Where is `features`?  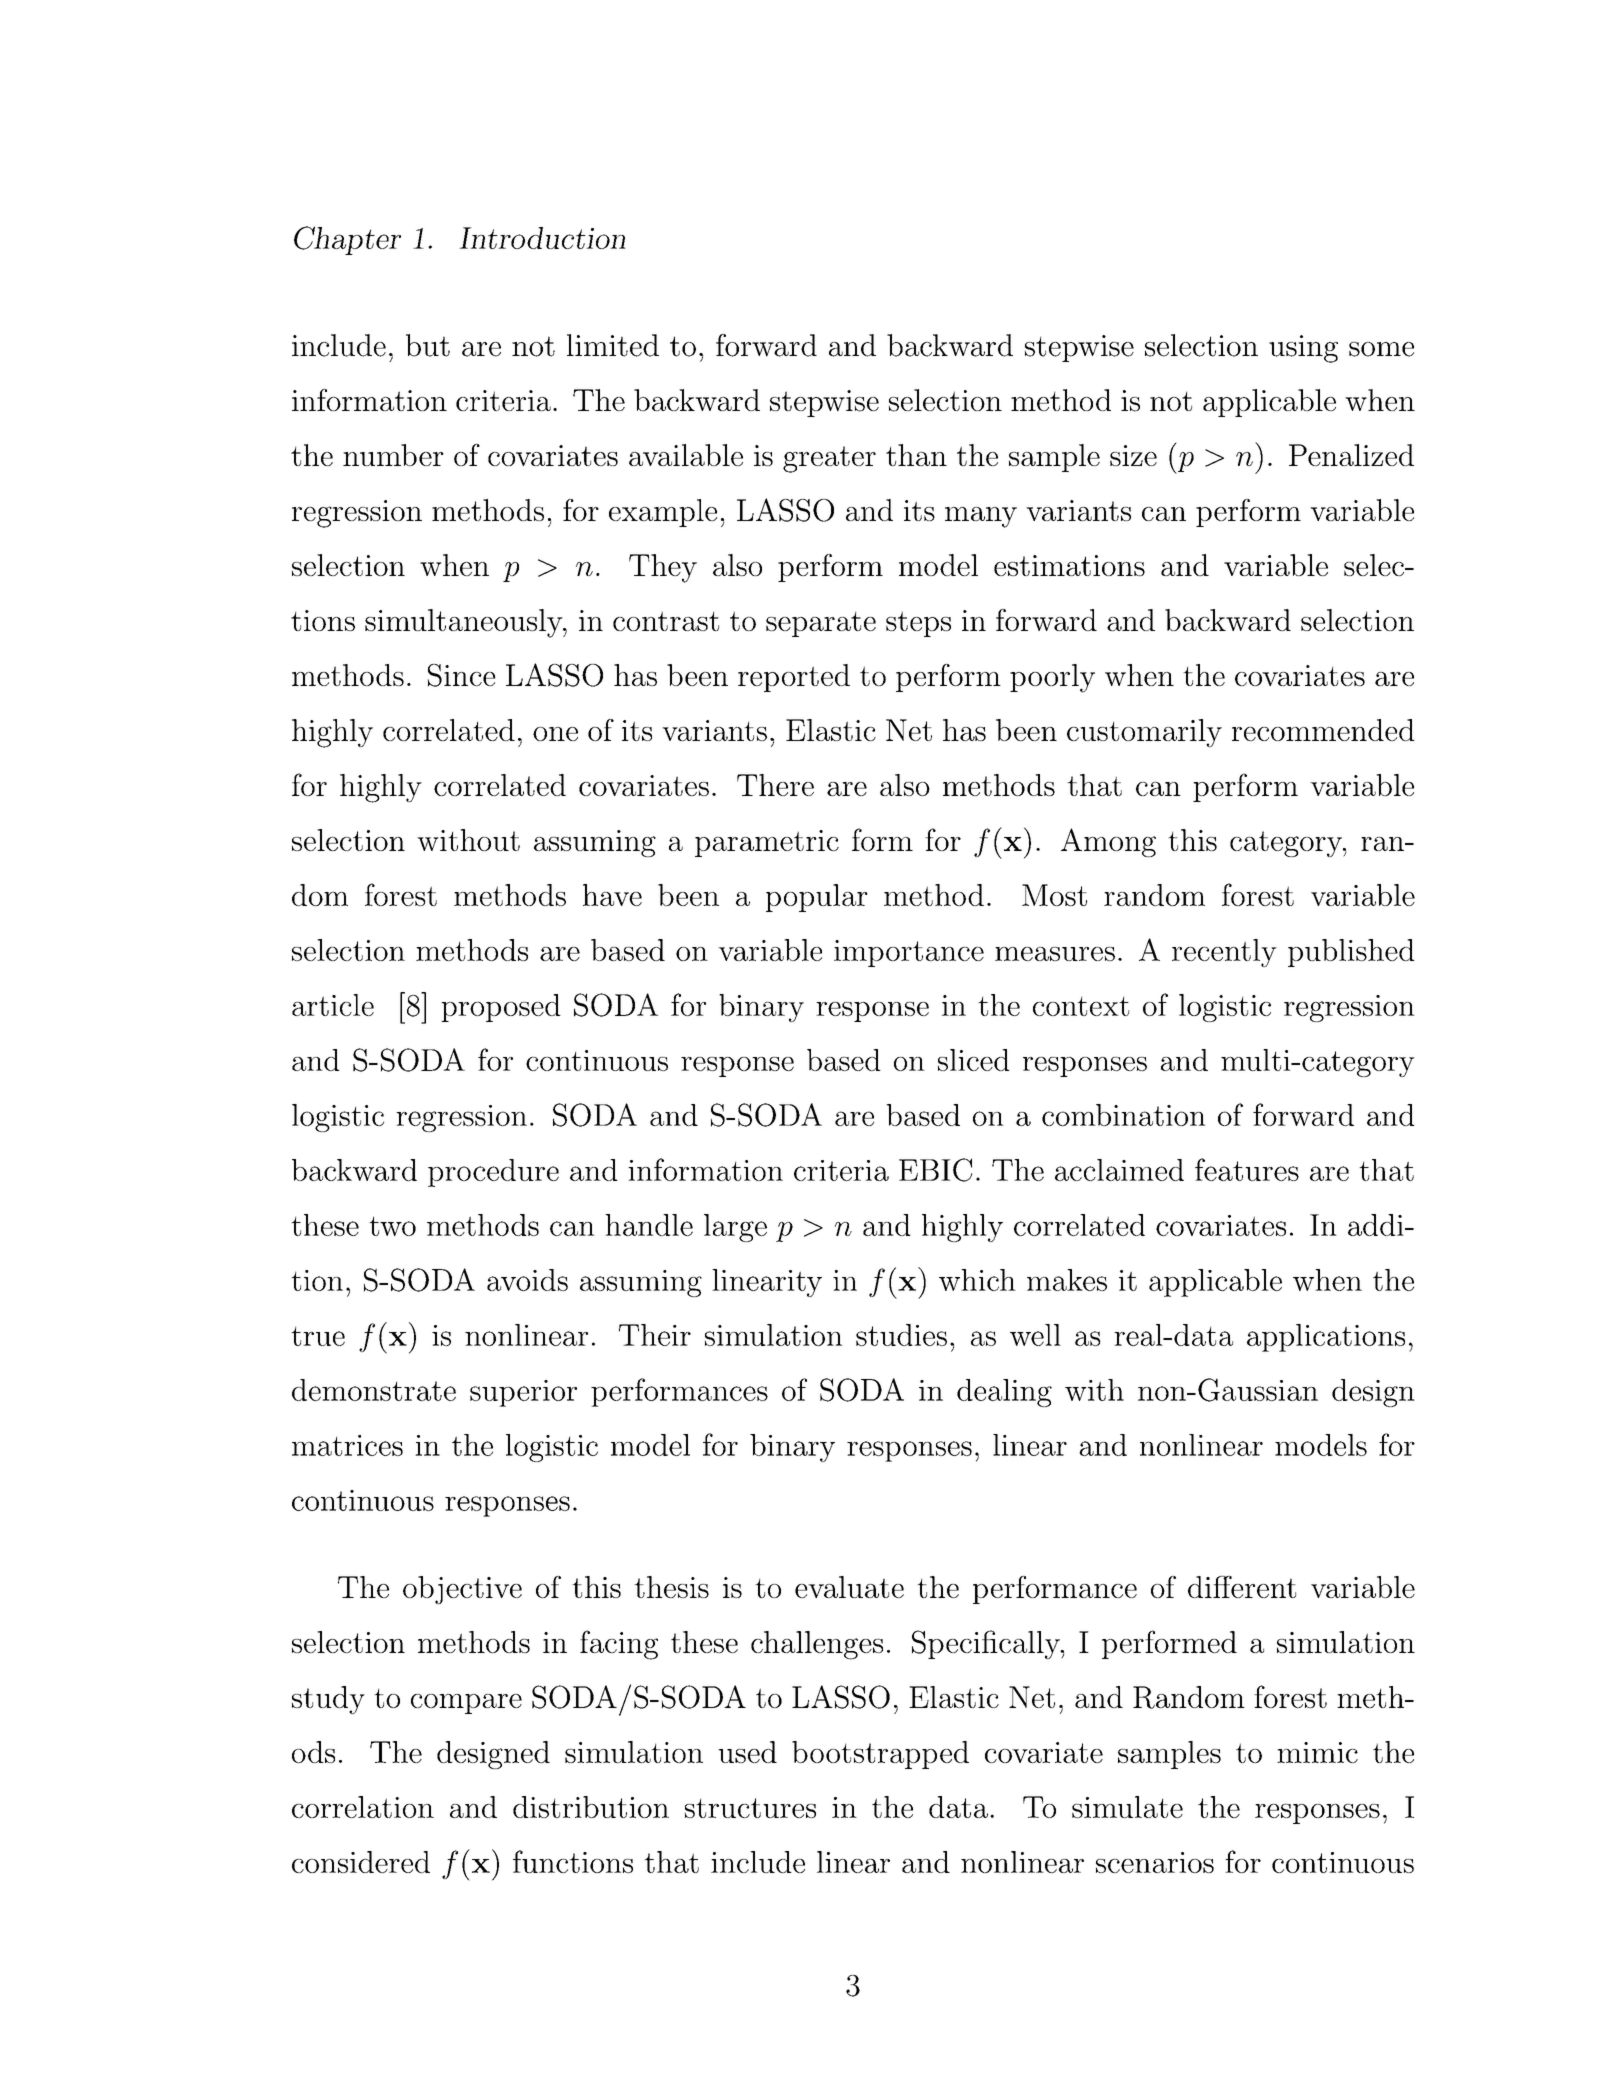
features is located at coordinates (1247, 1169).
